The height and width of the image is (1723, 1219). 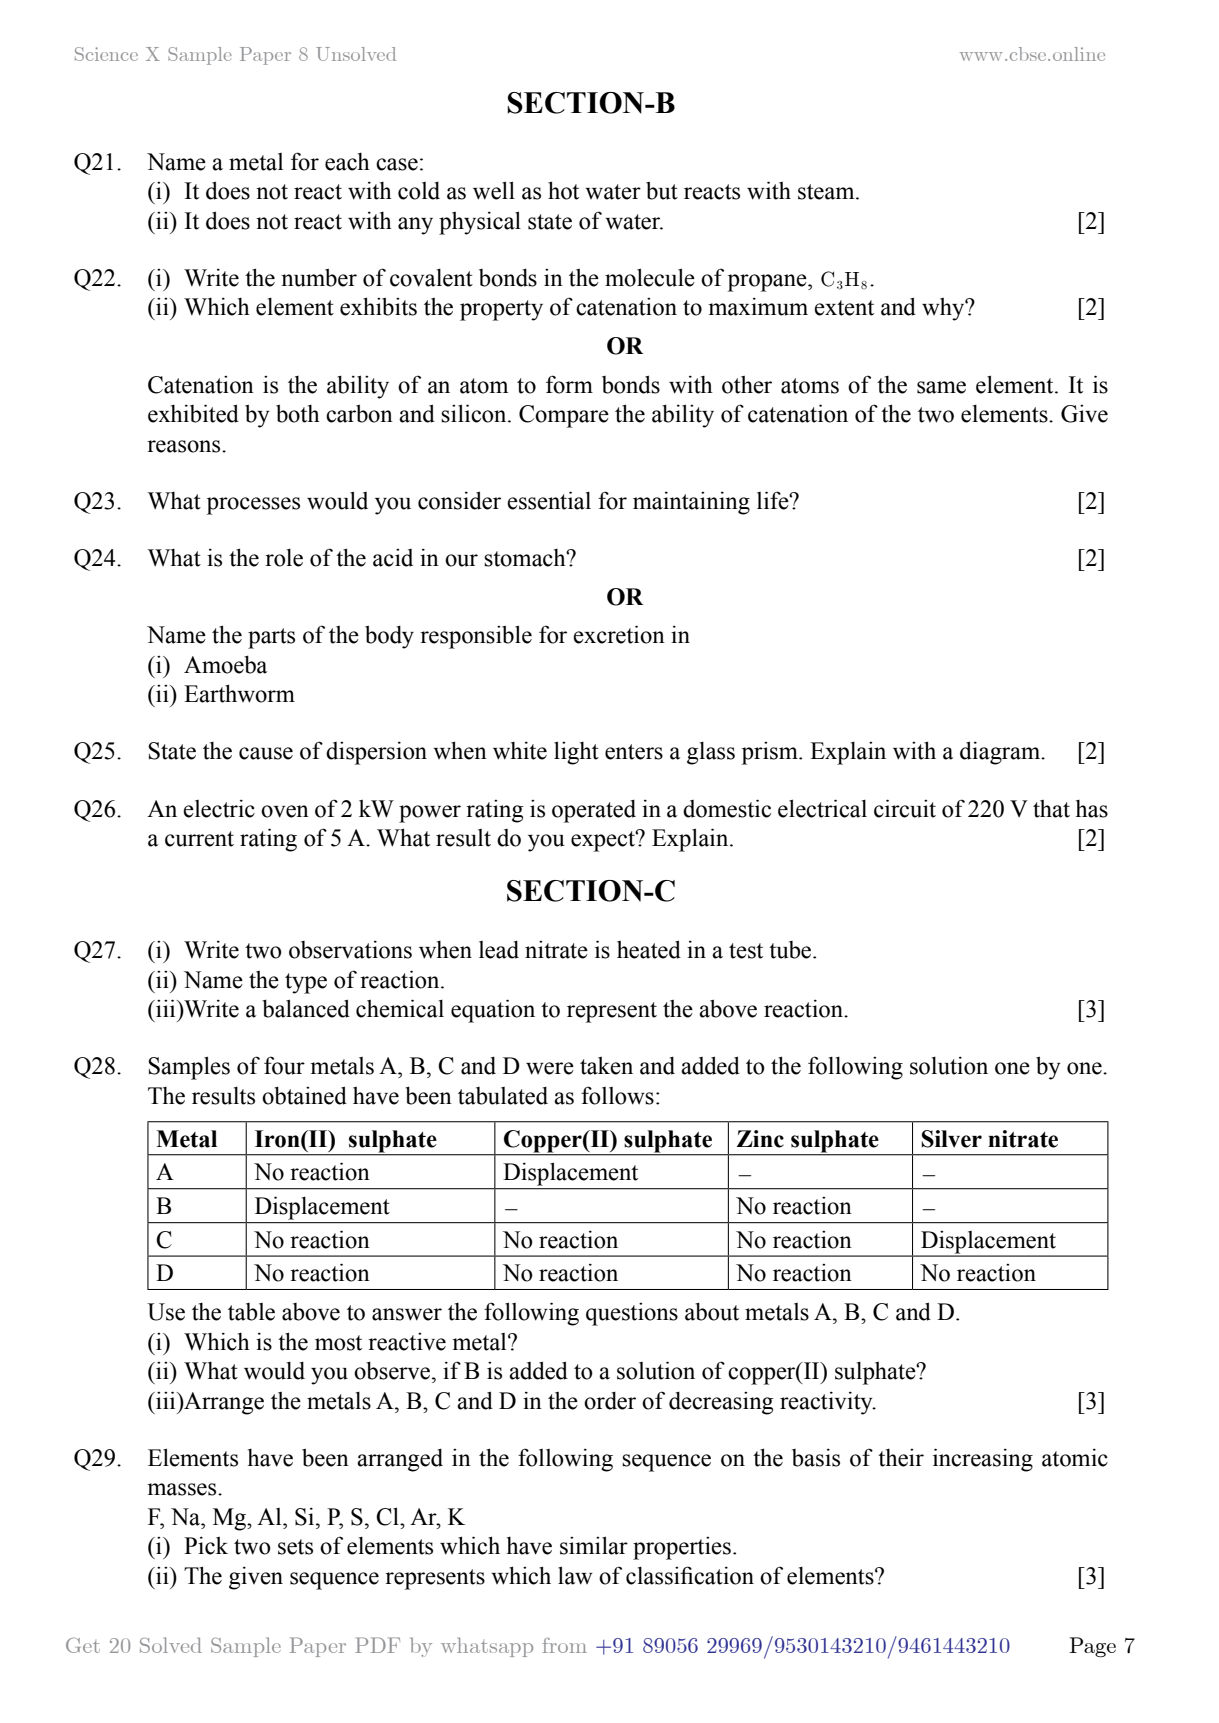 What do you see at coordinates (594, 811) in the image?
I see `operated` at bounding box center [594, 811].
